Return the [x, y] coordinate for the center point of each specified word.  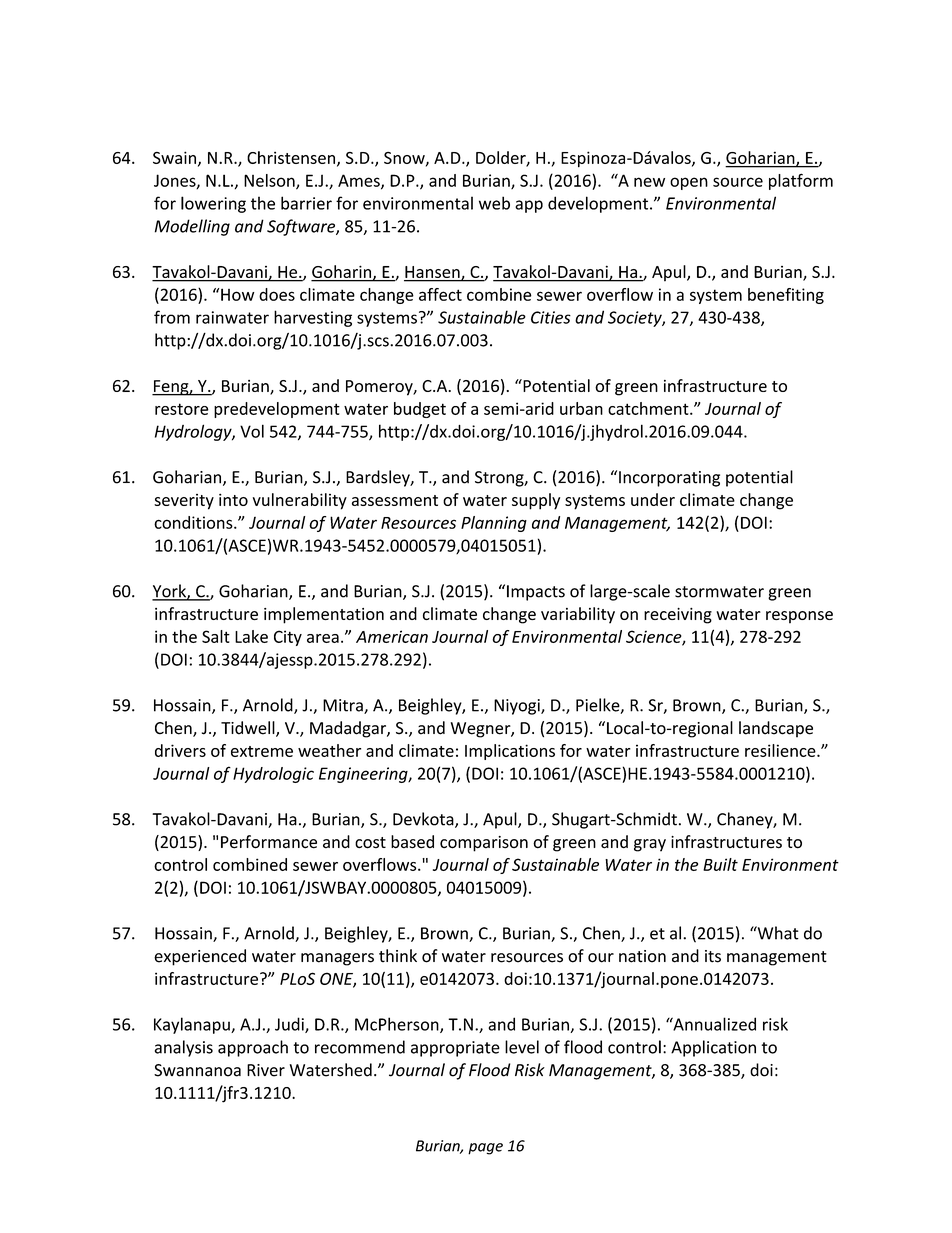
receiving [678, 616]
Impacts [536, 593]
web [494, 203]
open [689, 183]
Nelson [270, 181]
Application [713, 1048]
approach [253, 1048]
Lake [251, 636]
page [485, 1149]
